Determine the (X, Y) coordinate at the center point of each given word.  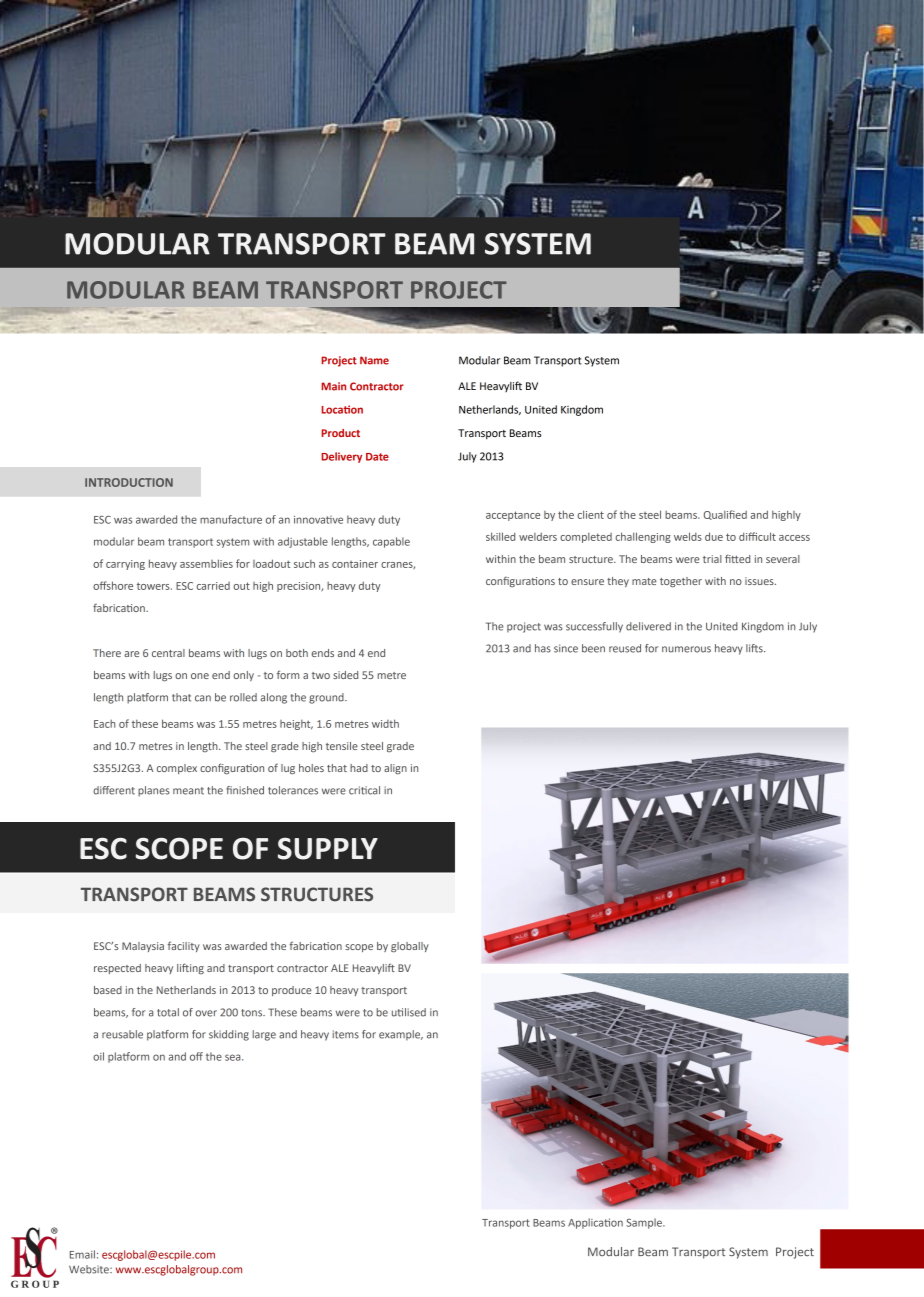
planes (154, 791)
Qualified (725, 515)
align (395, 769)
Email (82, 1254)
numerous (686, 649)
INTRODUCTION (129, 482)
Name (374, 360)
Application (595, 1223)
